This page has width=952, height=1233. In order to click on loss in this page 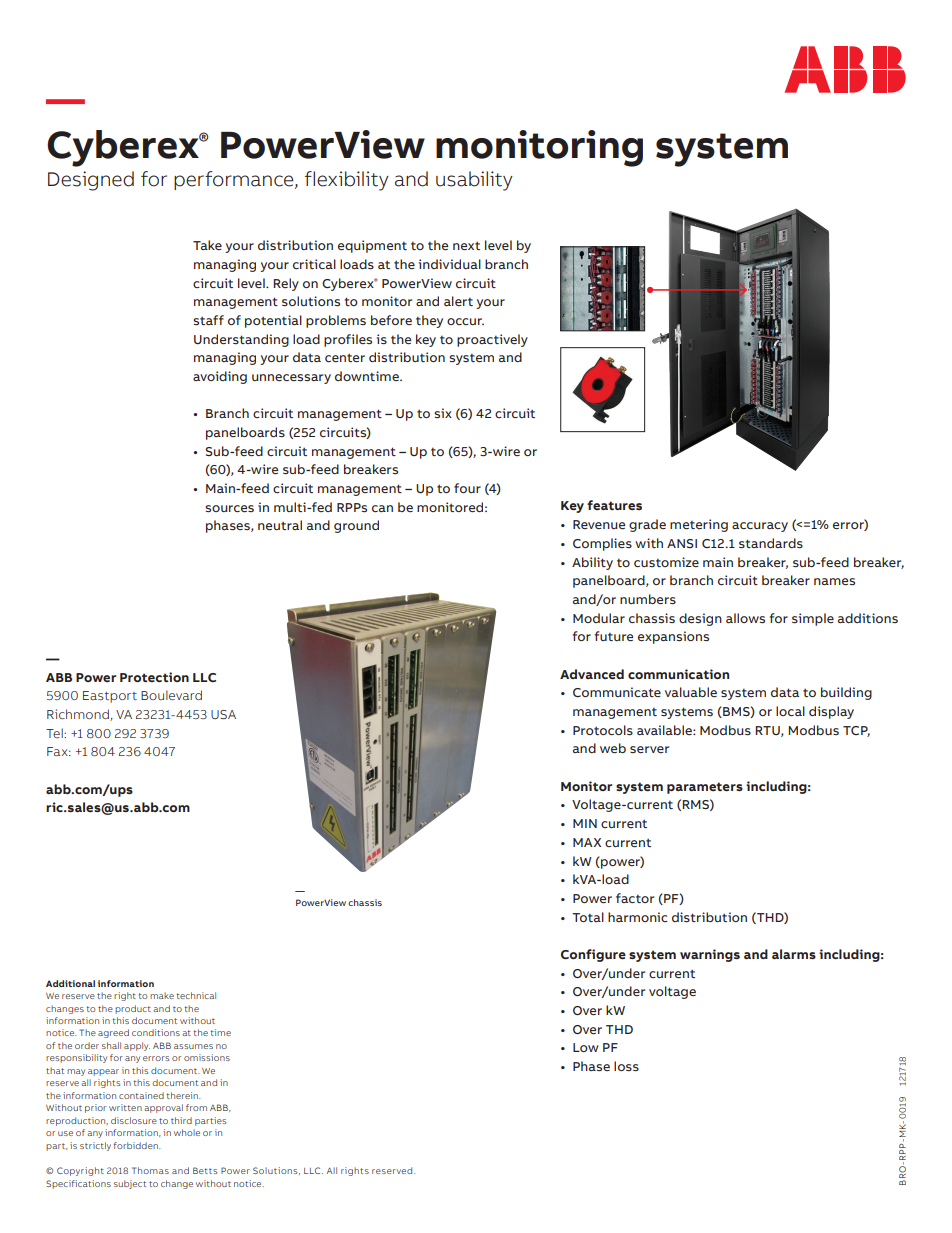, I will do `click(626, 1066)`.
